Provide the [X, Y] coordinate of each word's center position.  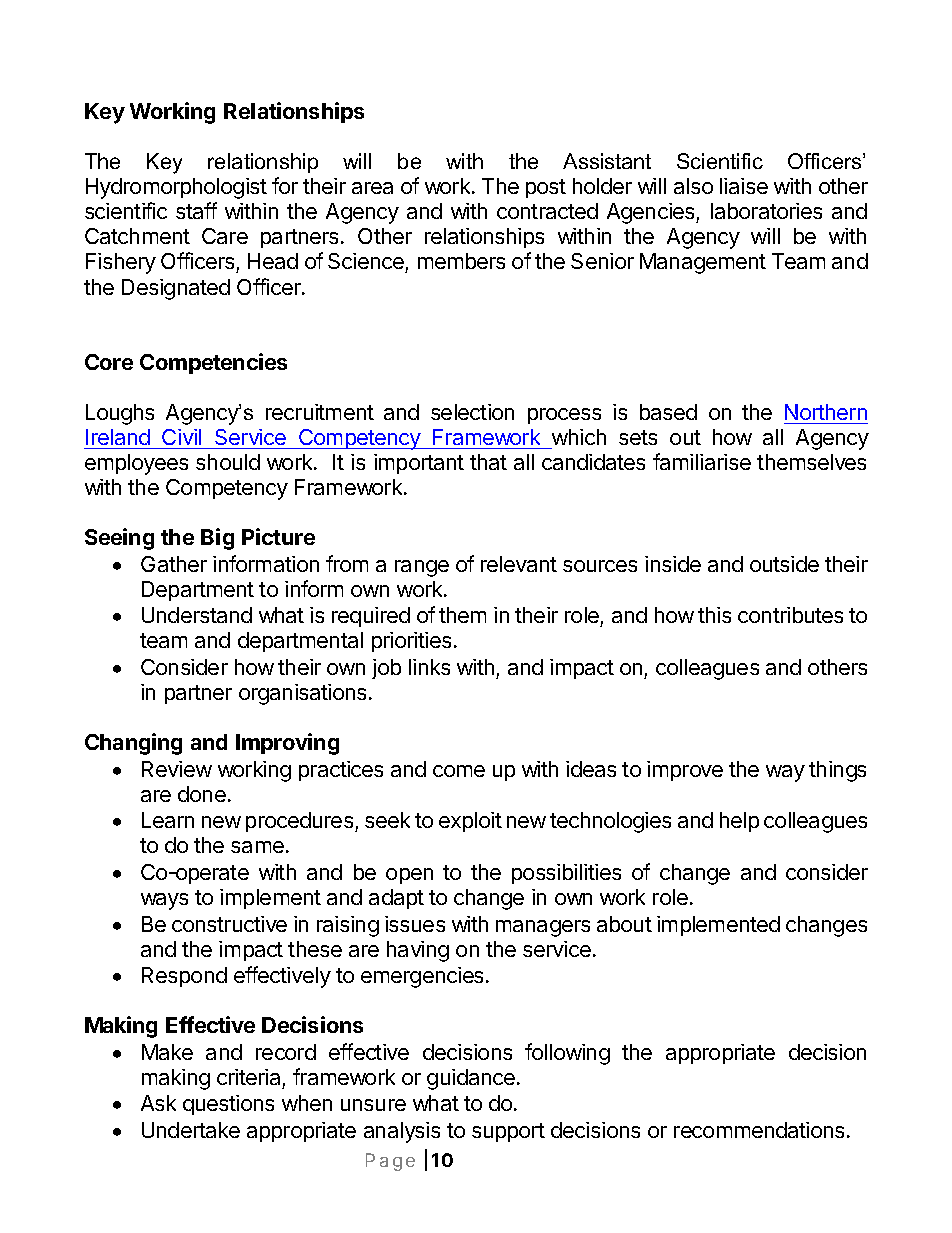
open [409, 876]
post [546, 188]
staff [196, 210]
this [714, 615]
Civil [181, 437]
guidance [471, 1079]
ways [164, 901]
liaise [744, 186]
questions [228, 1105]
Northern [826, 412]
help [739, 822]
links [429, 667]
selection [472, 412]
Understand [197, 615]
